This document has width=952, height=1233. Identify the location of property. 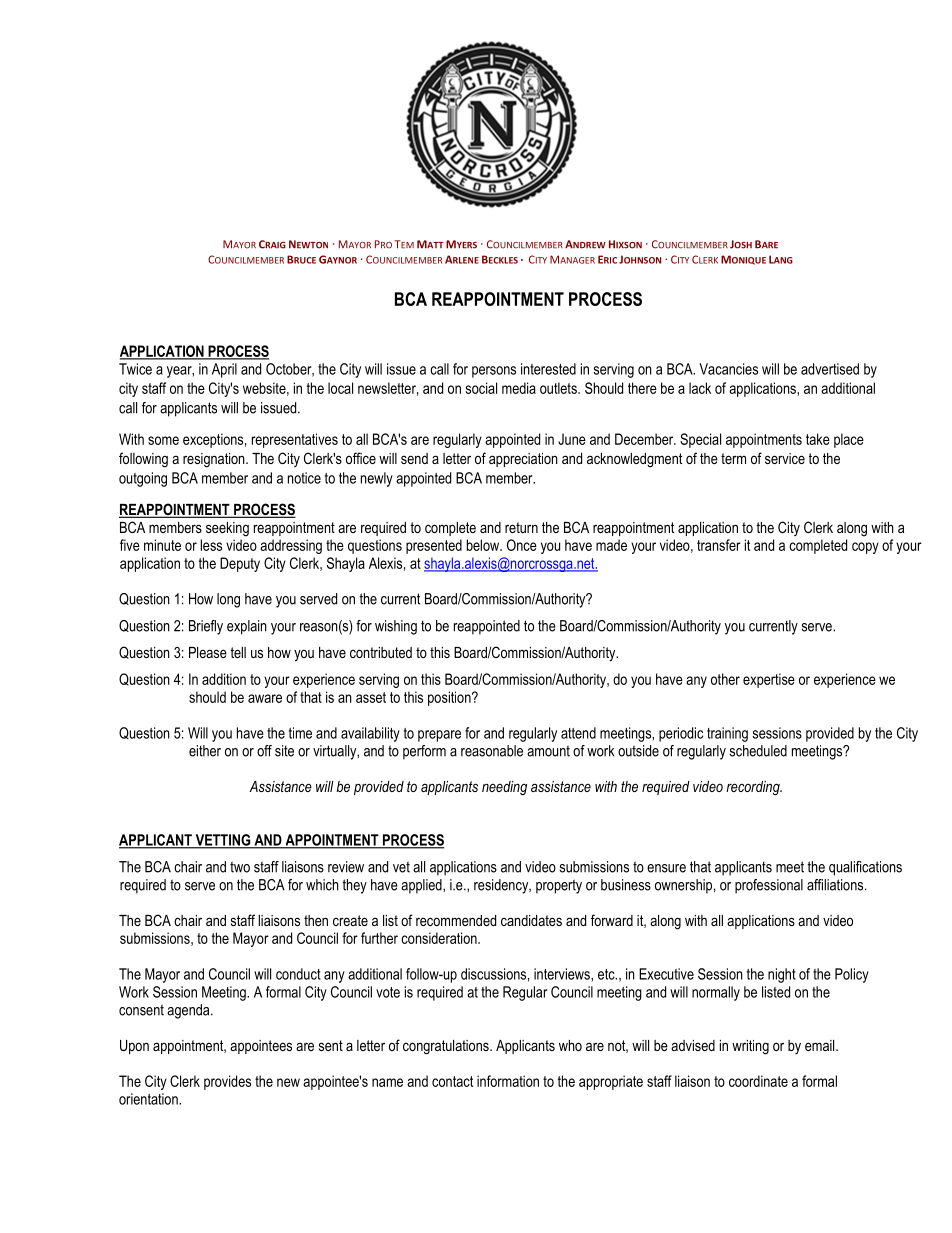
(559, 886).
